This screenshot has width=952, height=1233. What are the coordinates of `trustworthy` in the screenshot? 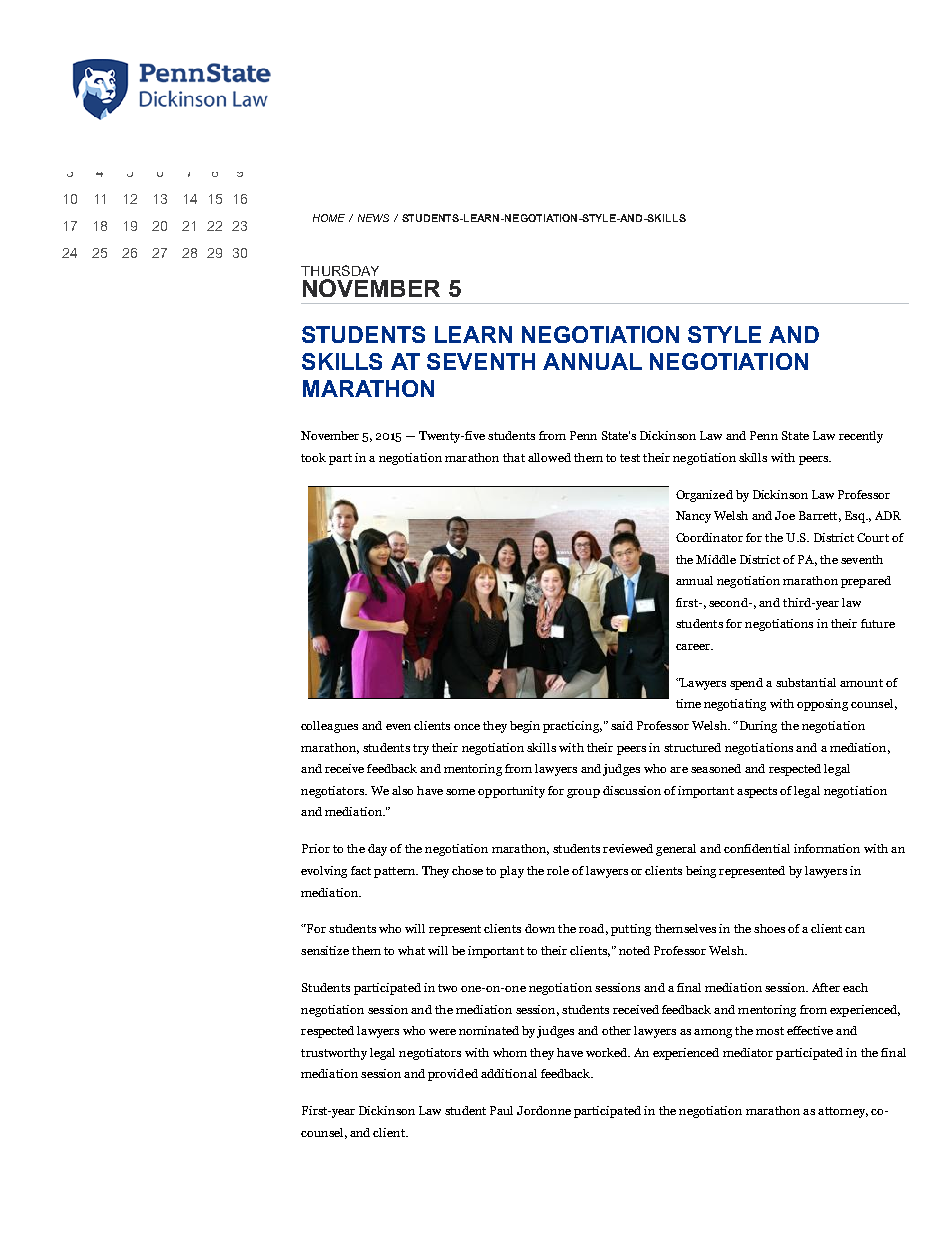 It's located at (334, 1054).
